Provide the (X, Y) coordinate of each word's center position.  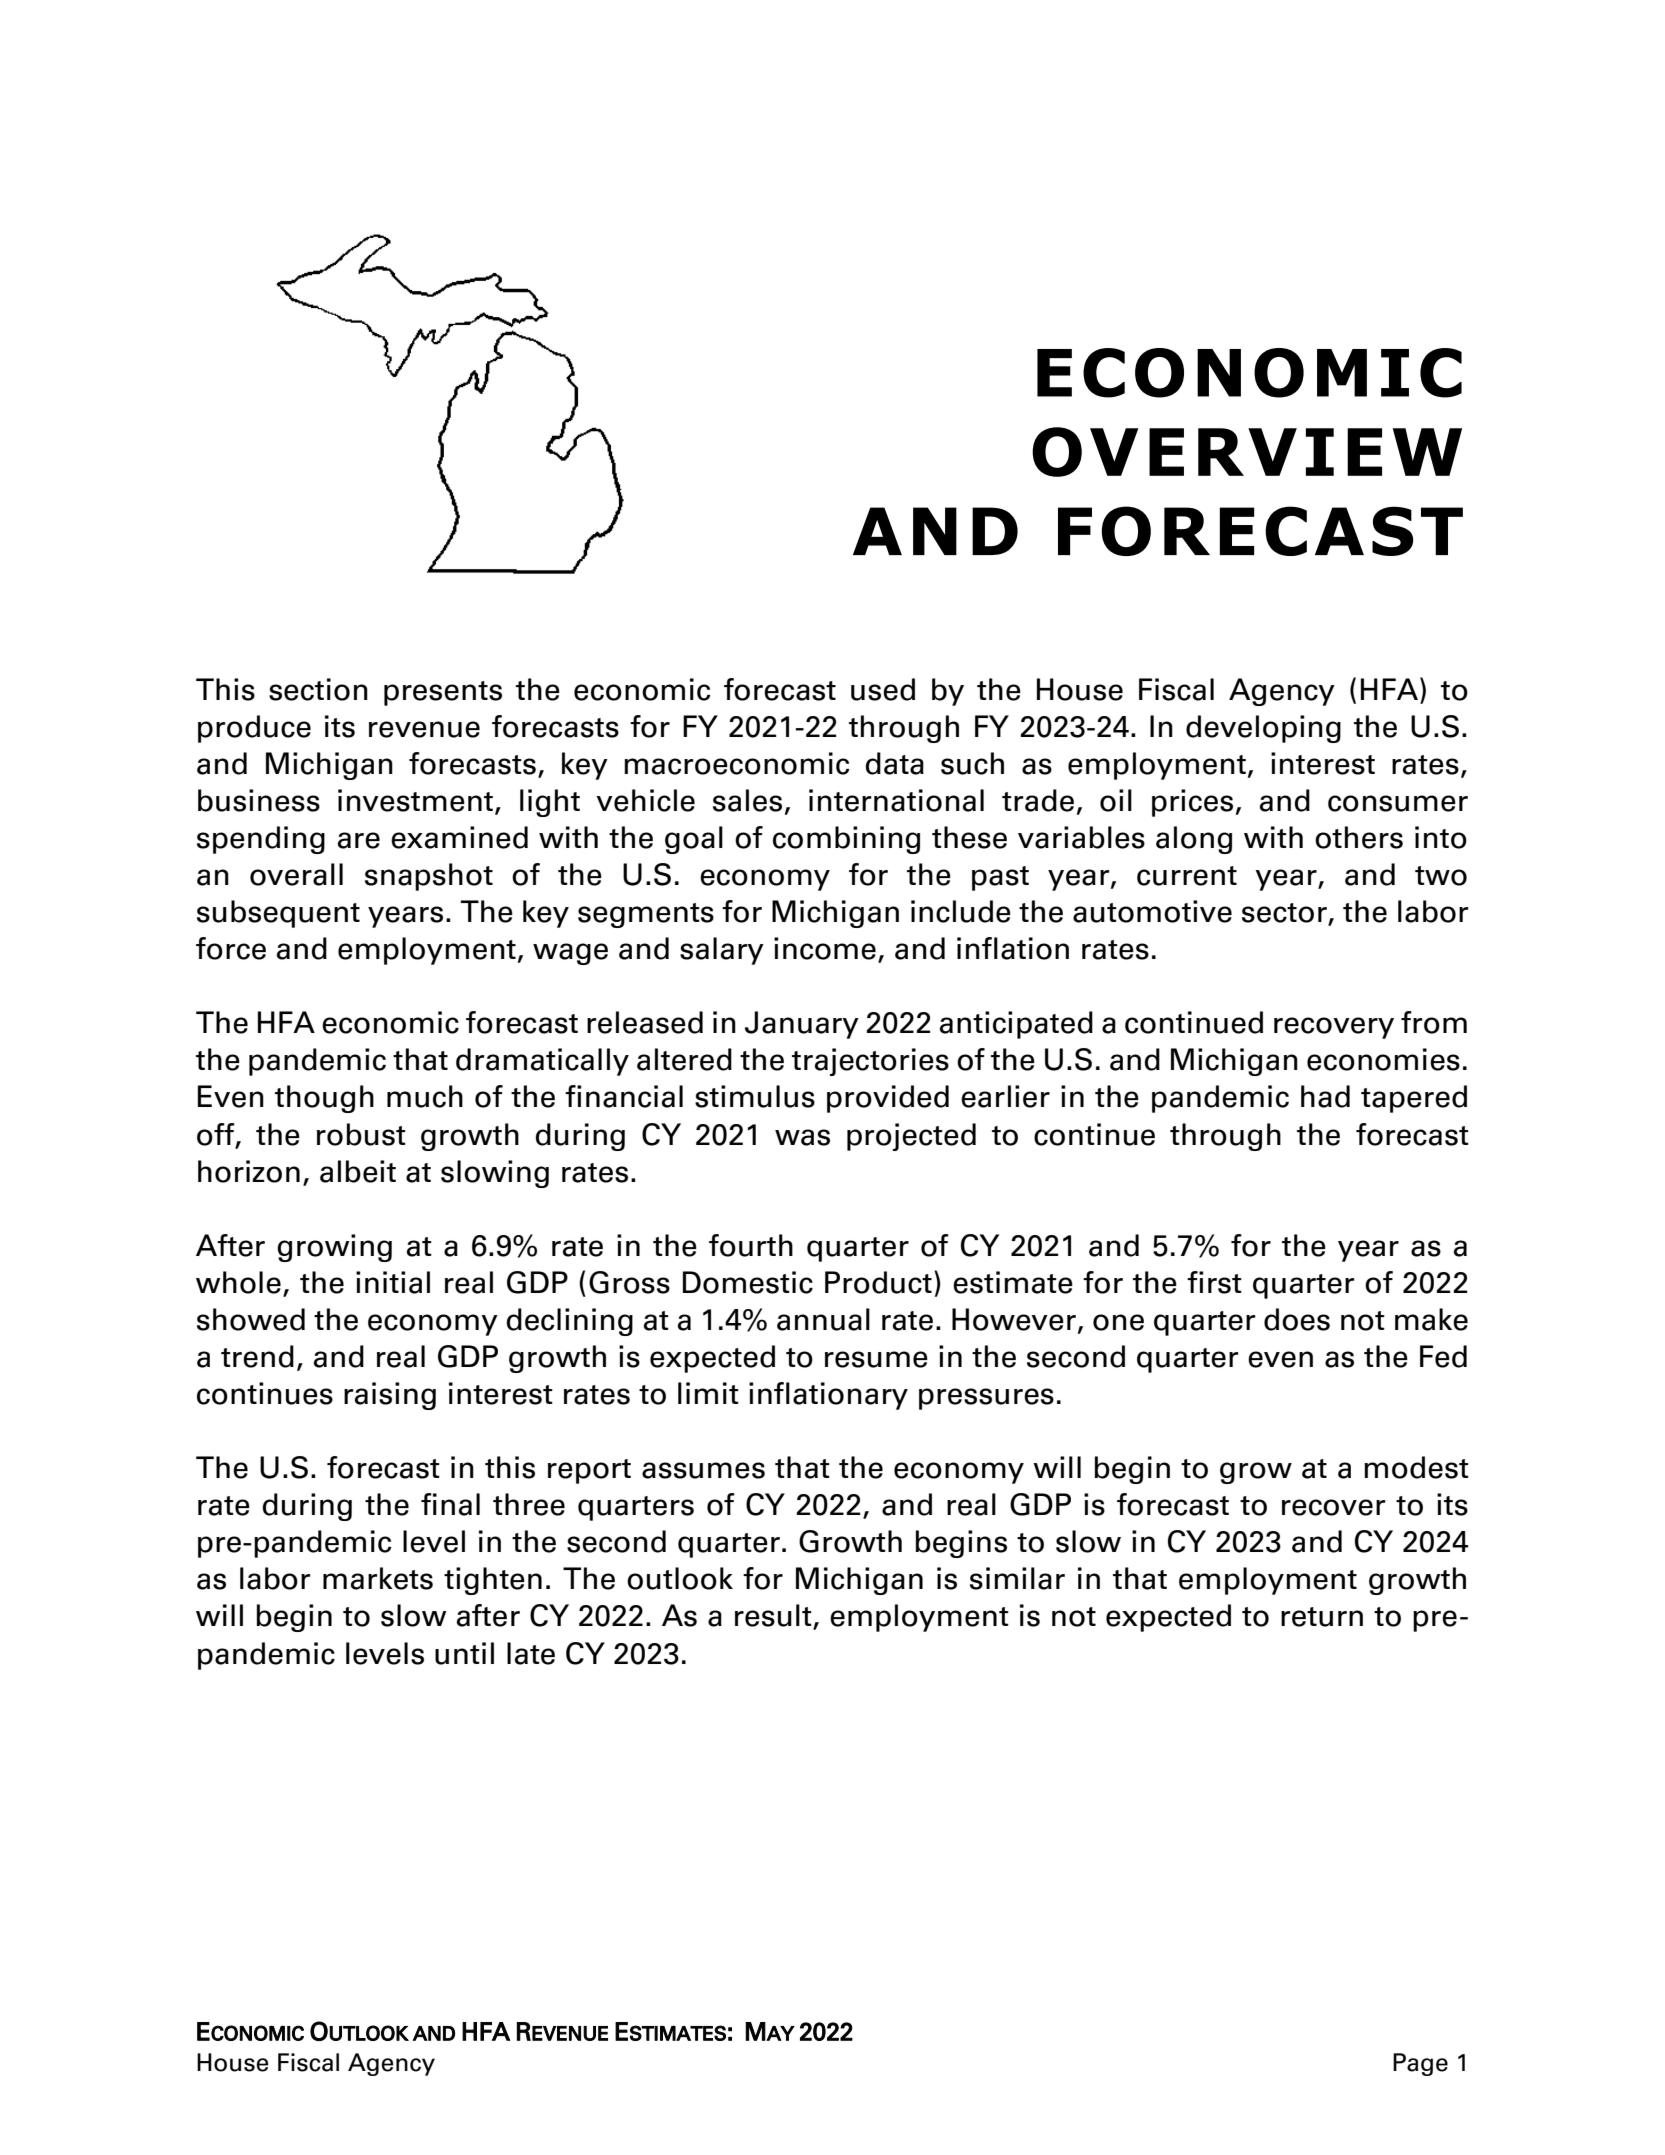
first (1214, 1282)
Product (878, 1282)
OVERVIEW (1247, 452)
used (883, 689)
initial (393, 1282)
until (464, 1653)
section (318, 689)
